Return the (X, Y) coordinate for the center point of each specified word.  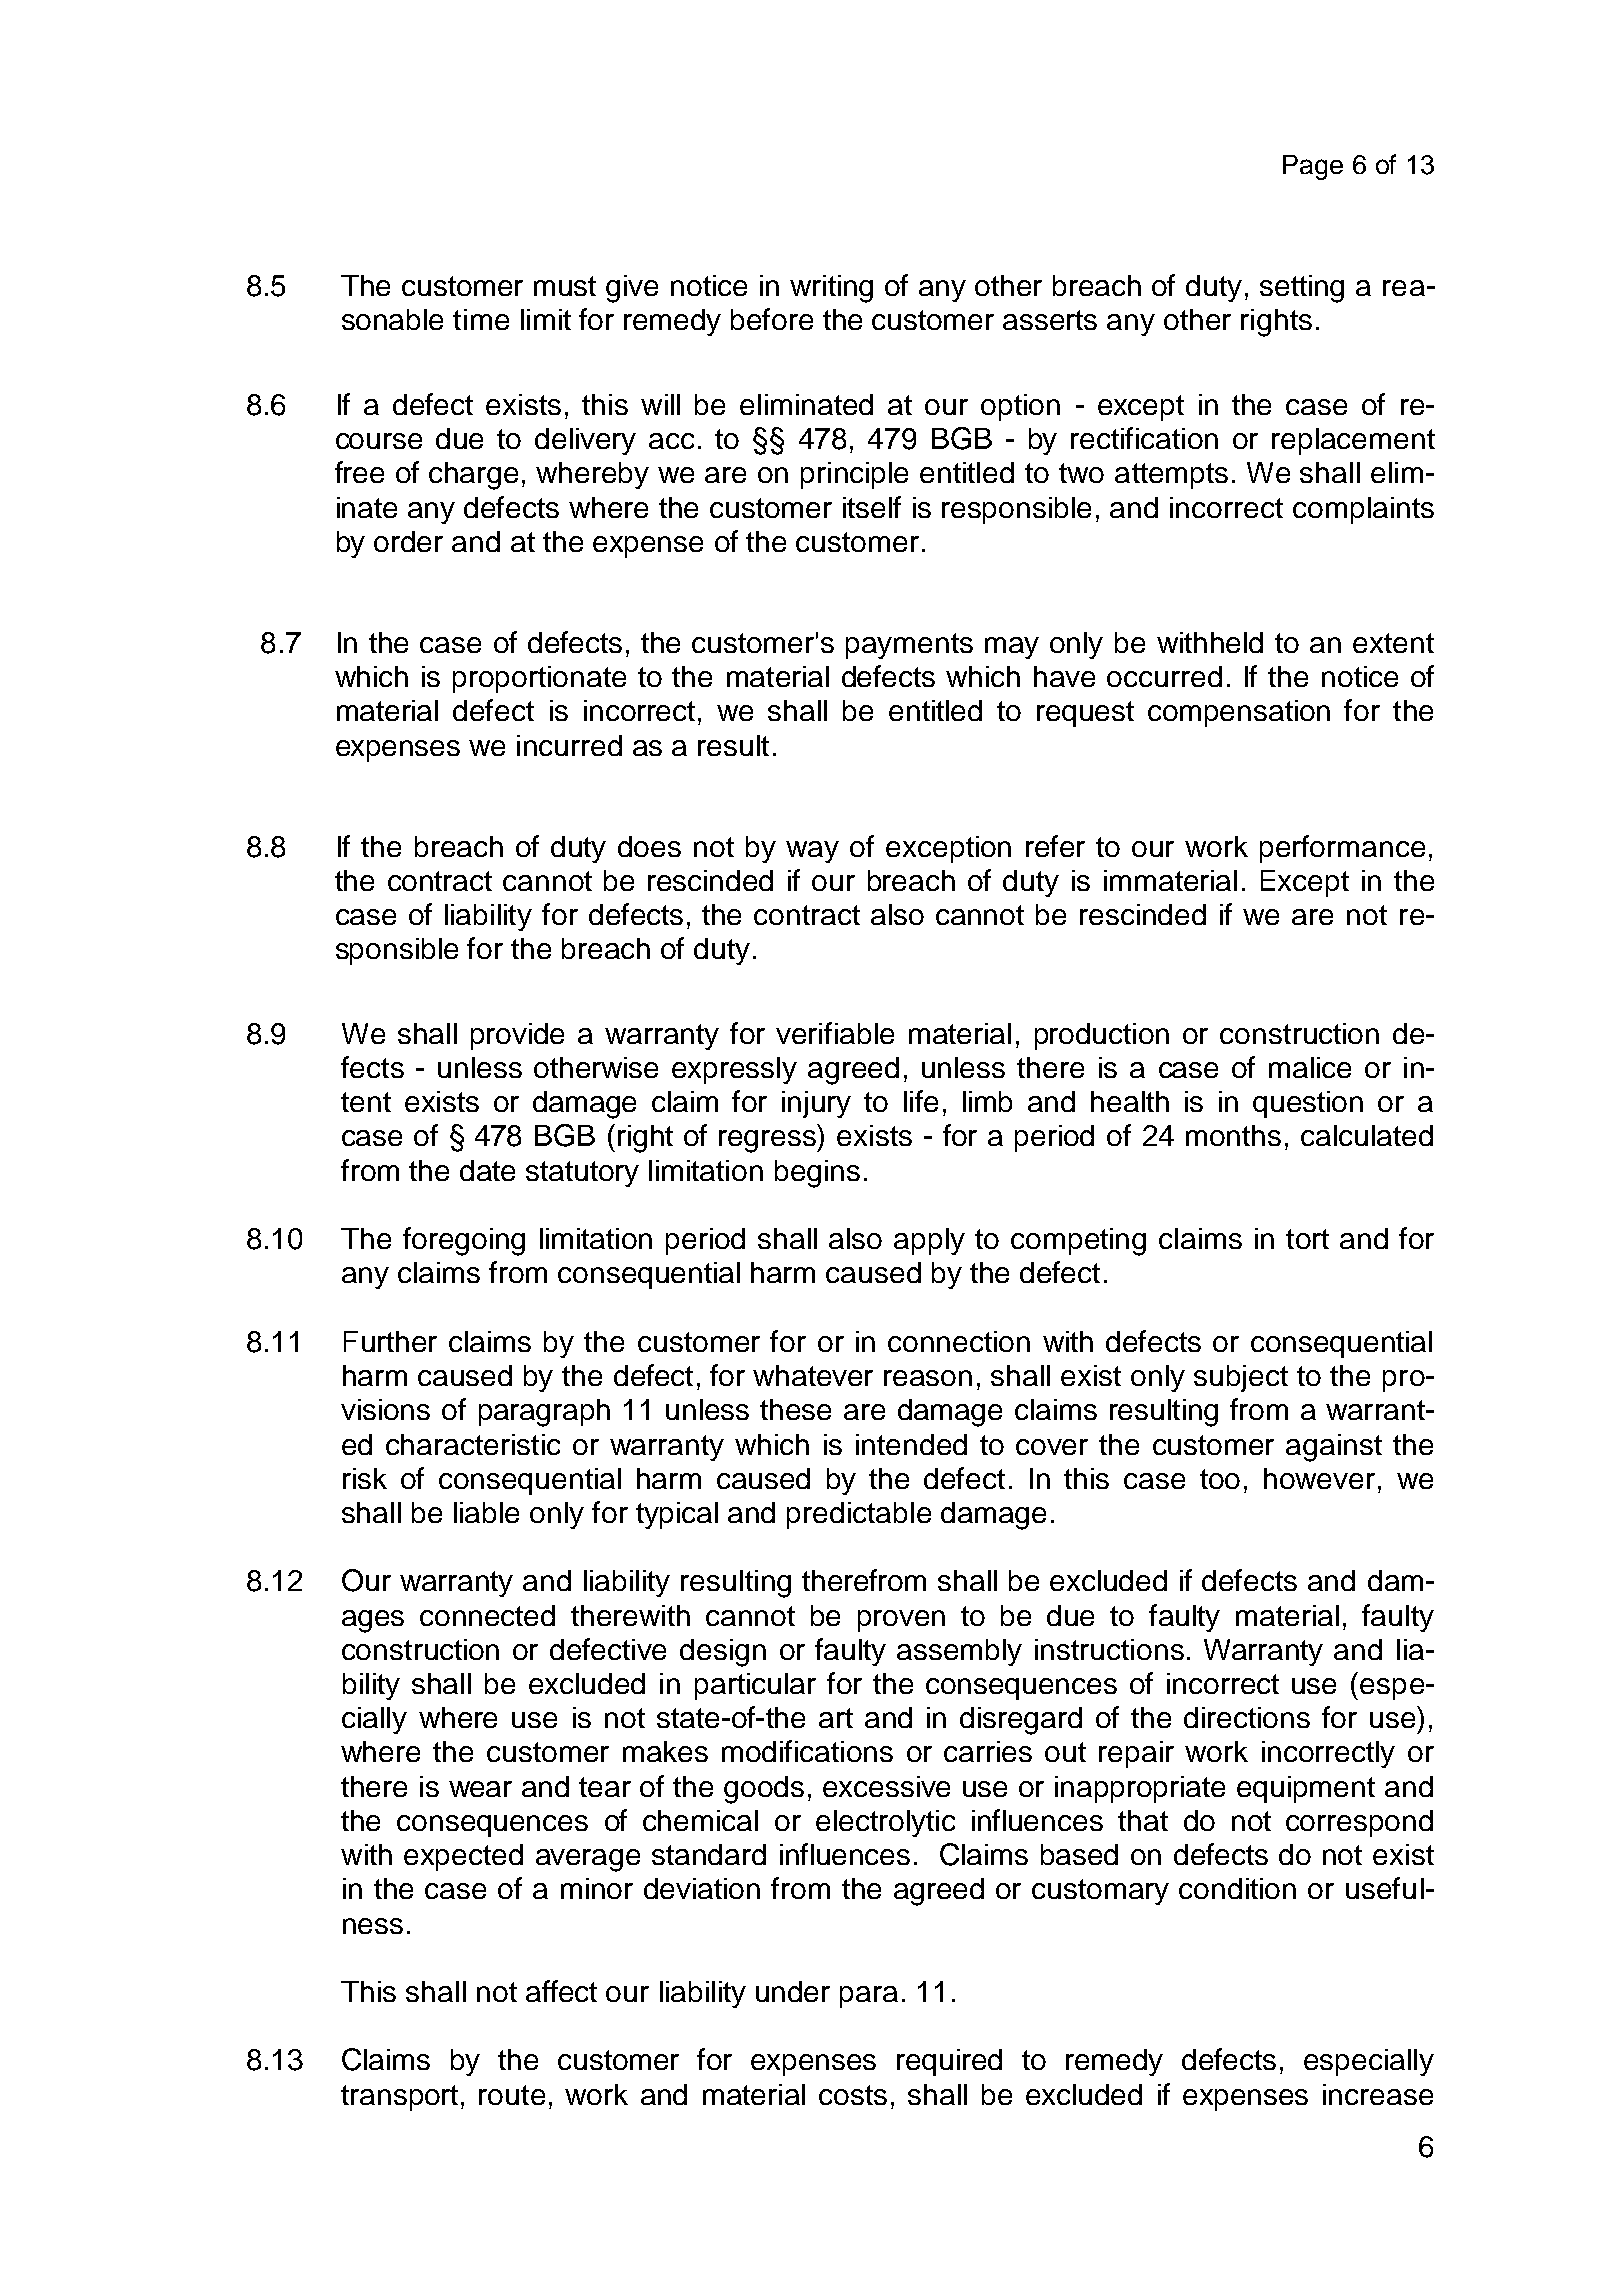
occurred (1164, 676)
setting (1302, 289)
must (565, 286)
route (512, 2095)
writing (831, 289)
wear (480, 1789)
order (408, 541)
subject (1241, 1378)
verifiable (835, 1033)
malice (1310, 1067)
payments (909, 646)
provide (517, 1036)
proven (901, 1621)
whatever (813, 1375)
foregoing (464, 1241)
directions (1247, 1717)
